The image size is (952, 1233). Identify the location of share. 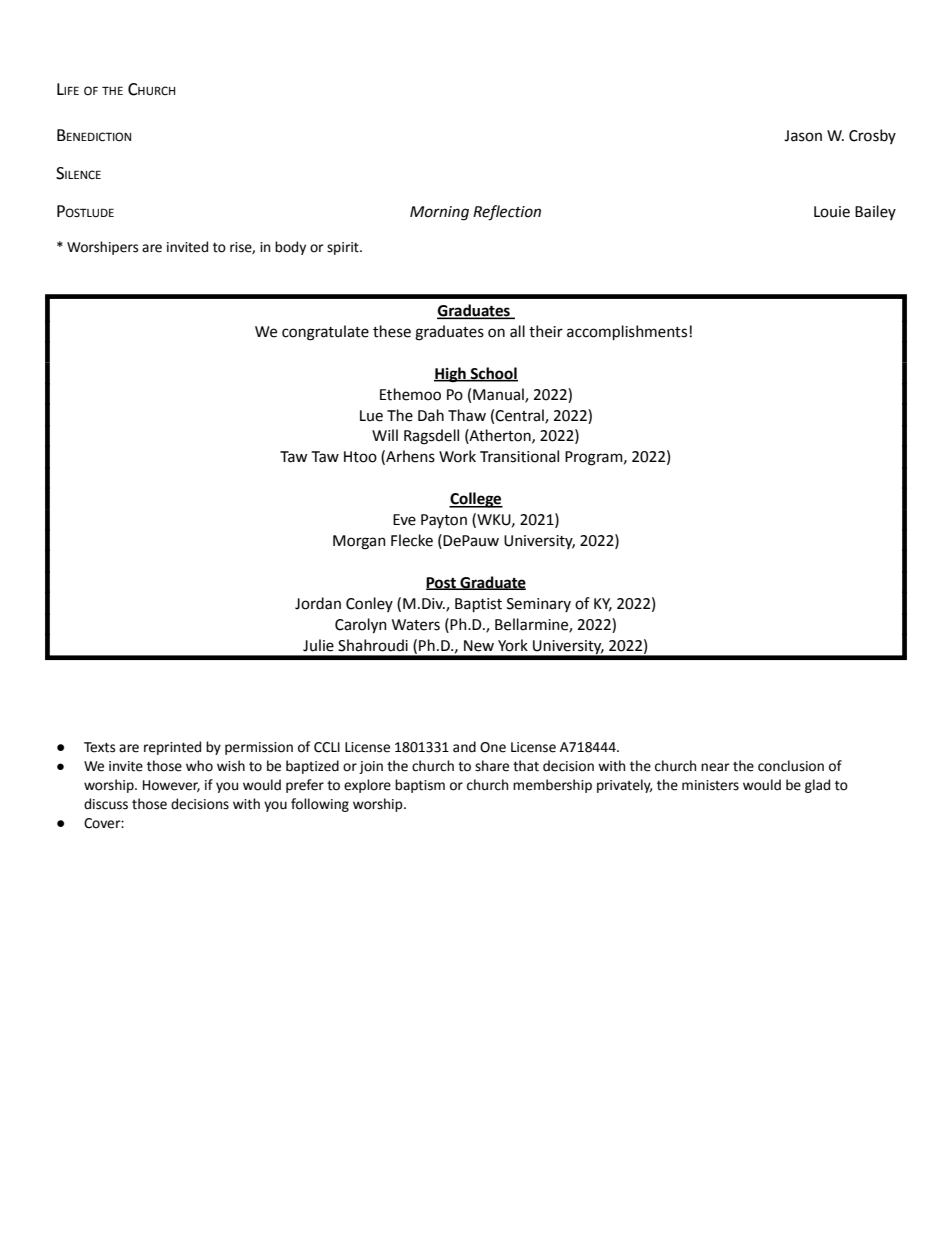
(492, 766).
